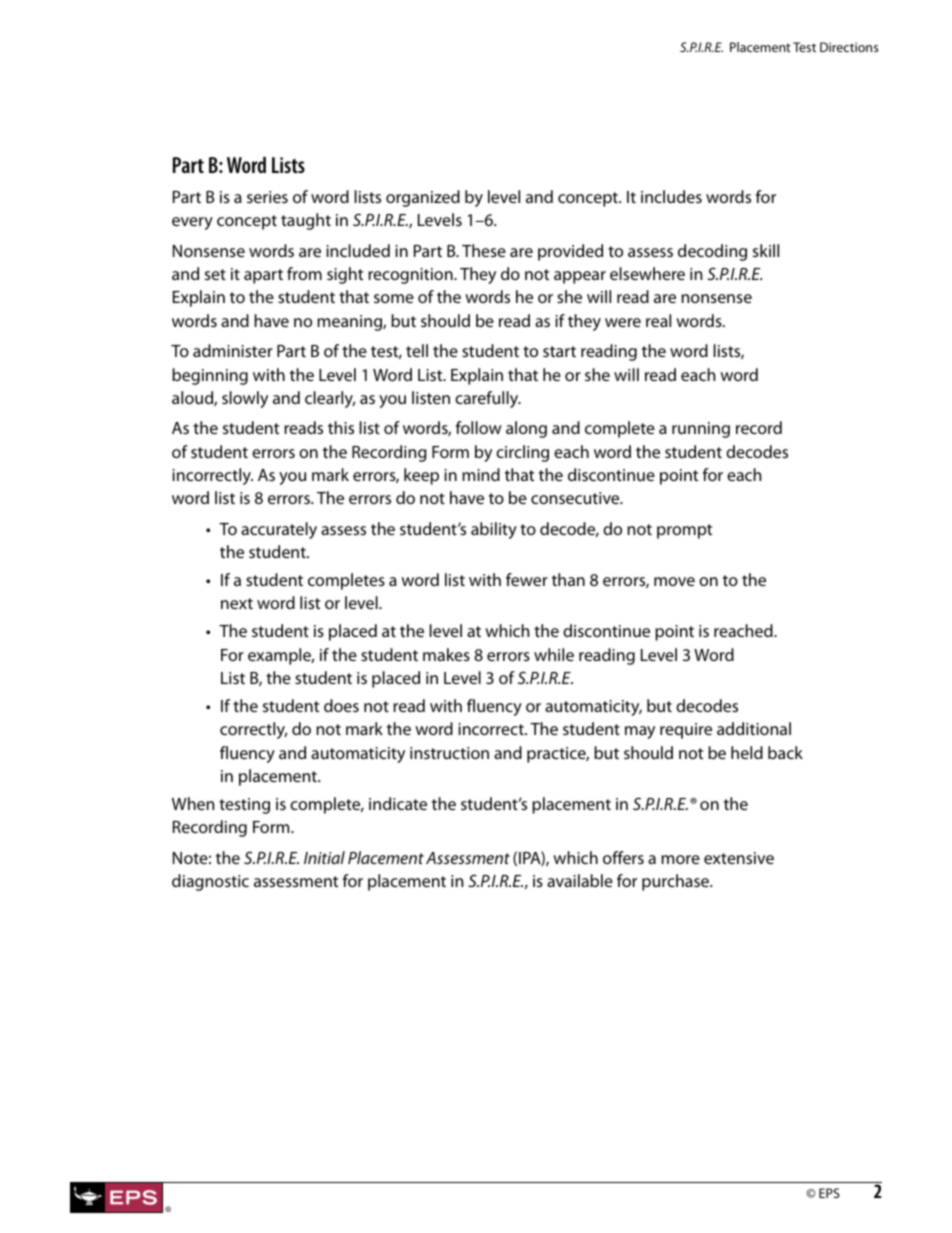 The width and height of the screenshot is (952, 1233). Describe the element at coordinates (237, 603) in the screenshot. I see `next` at that location.
